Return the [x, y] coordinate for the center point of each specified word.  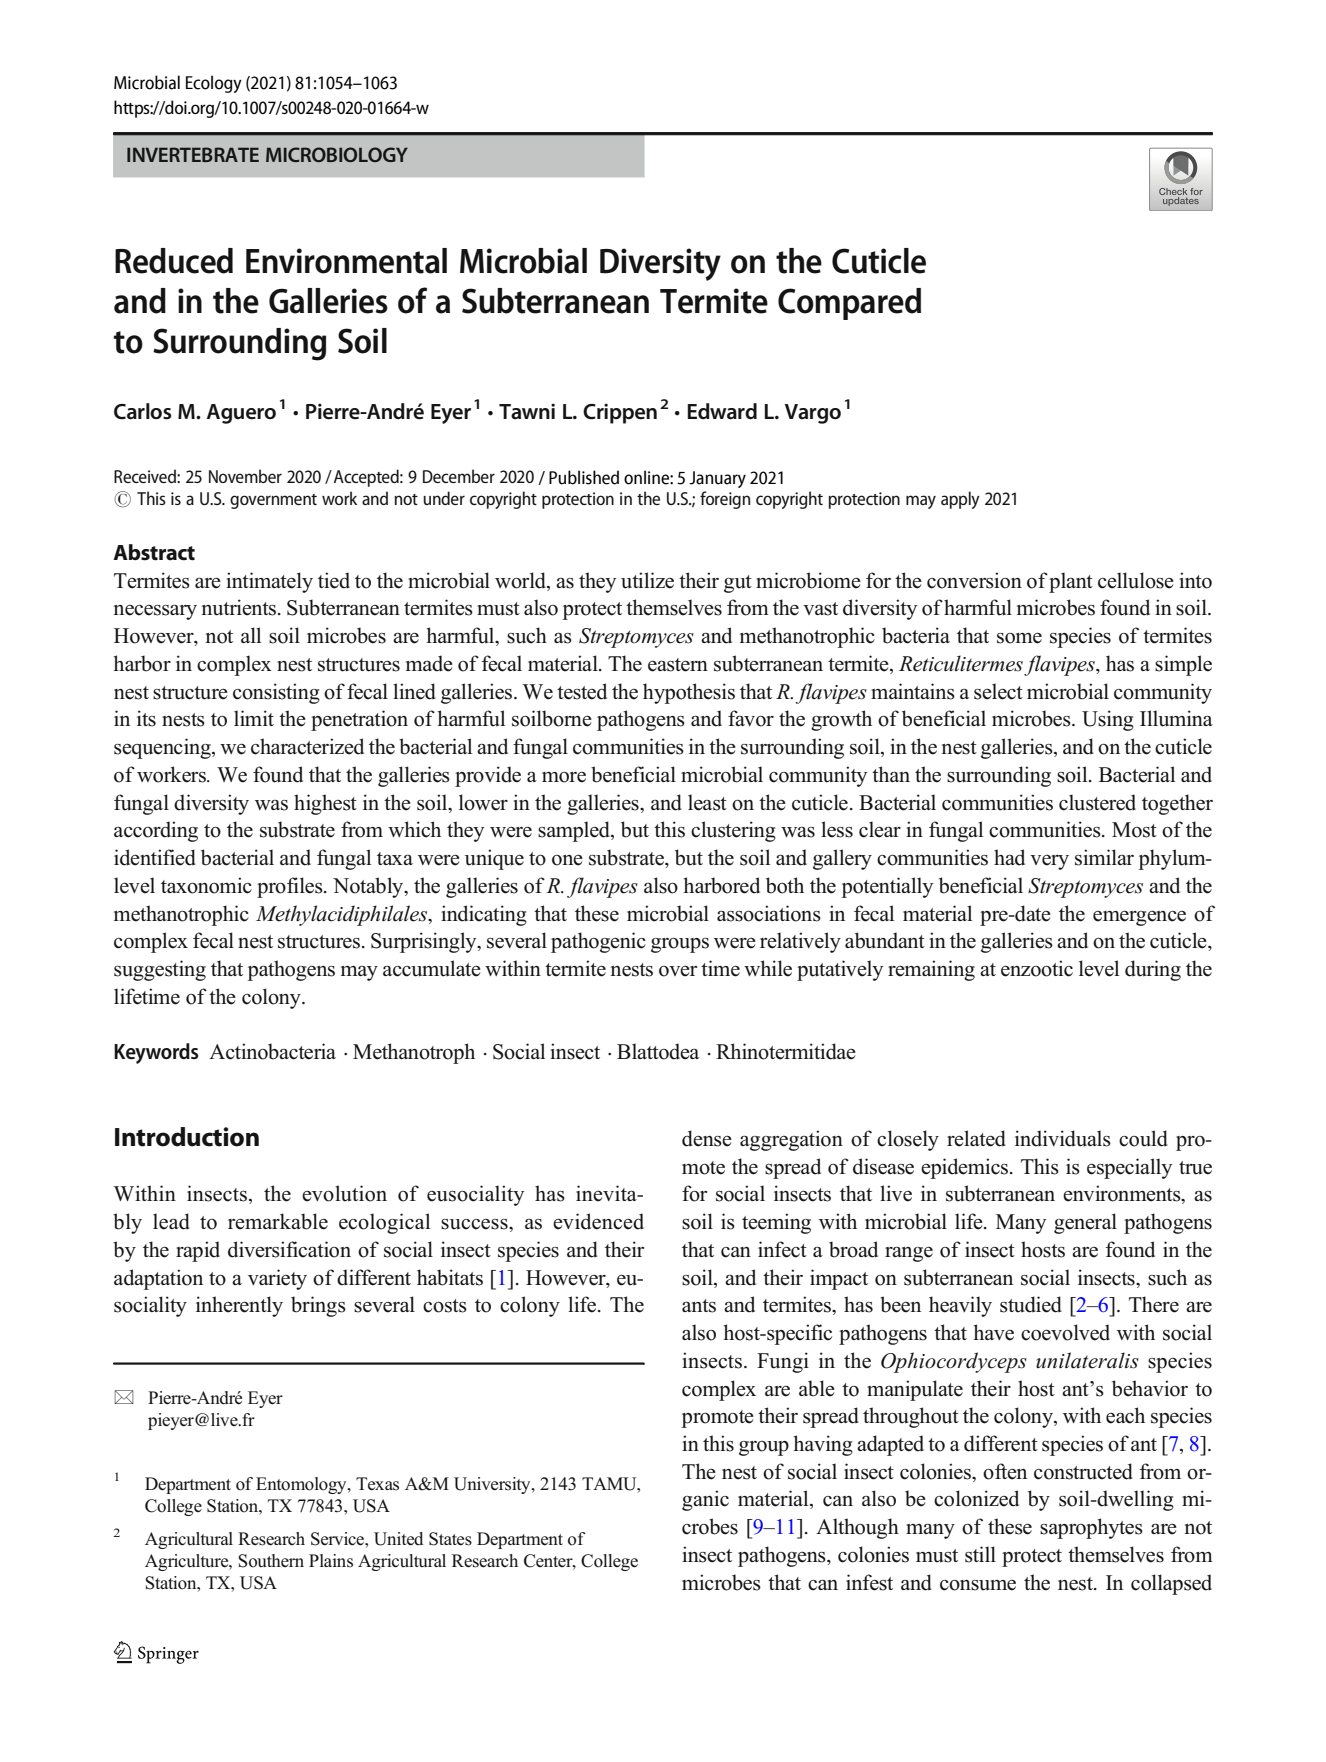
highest [325, 804]
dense [707, 1138]
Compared [849, 304]
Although [857, 1528]
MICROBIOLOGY [337, 154]
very [1049, 862]
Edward [722, 411]
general [1085, 1223]
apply [960, 500]
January [717, 479]
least [707, 802]
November [245, 476]
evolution [344, 1193]
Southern [271, 1561]
